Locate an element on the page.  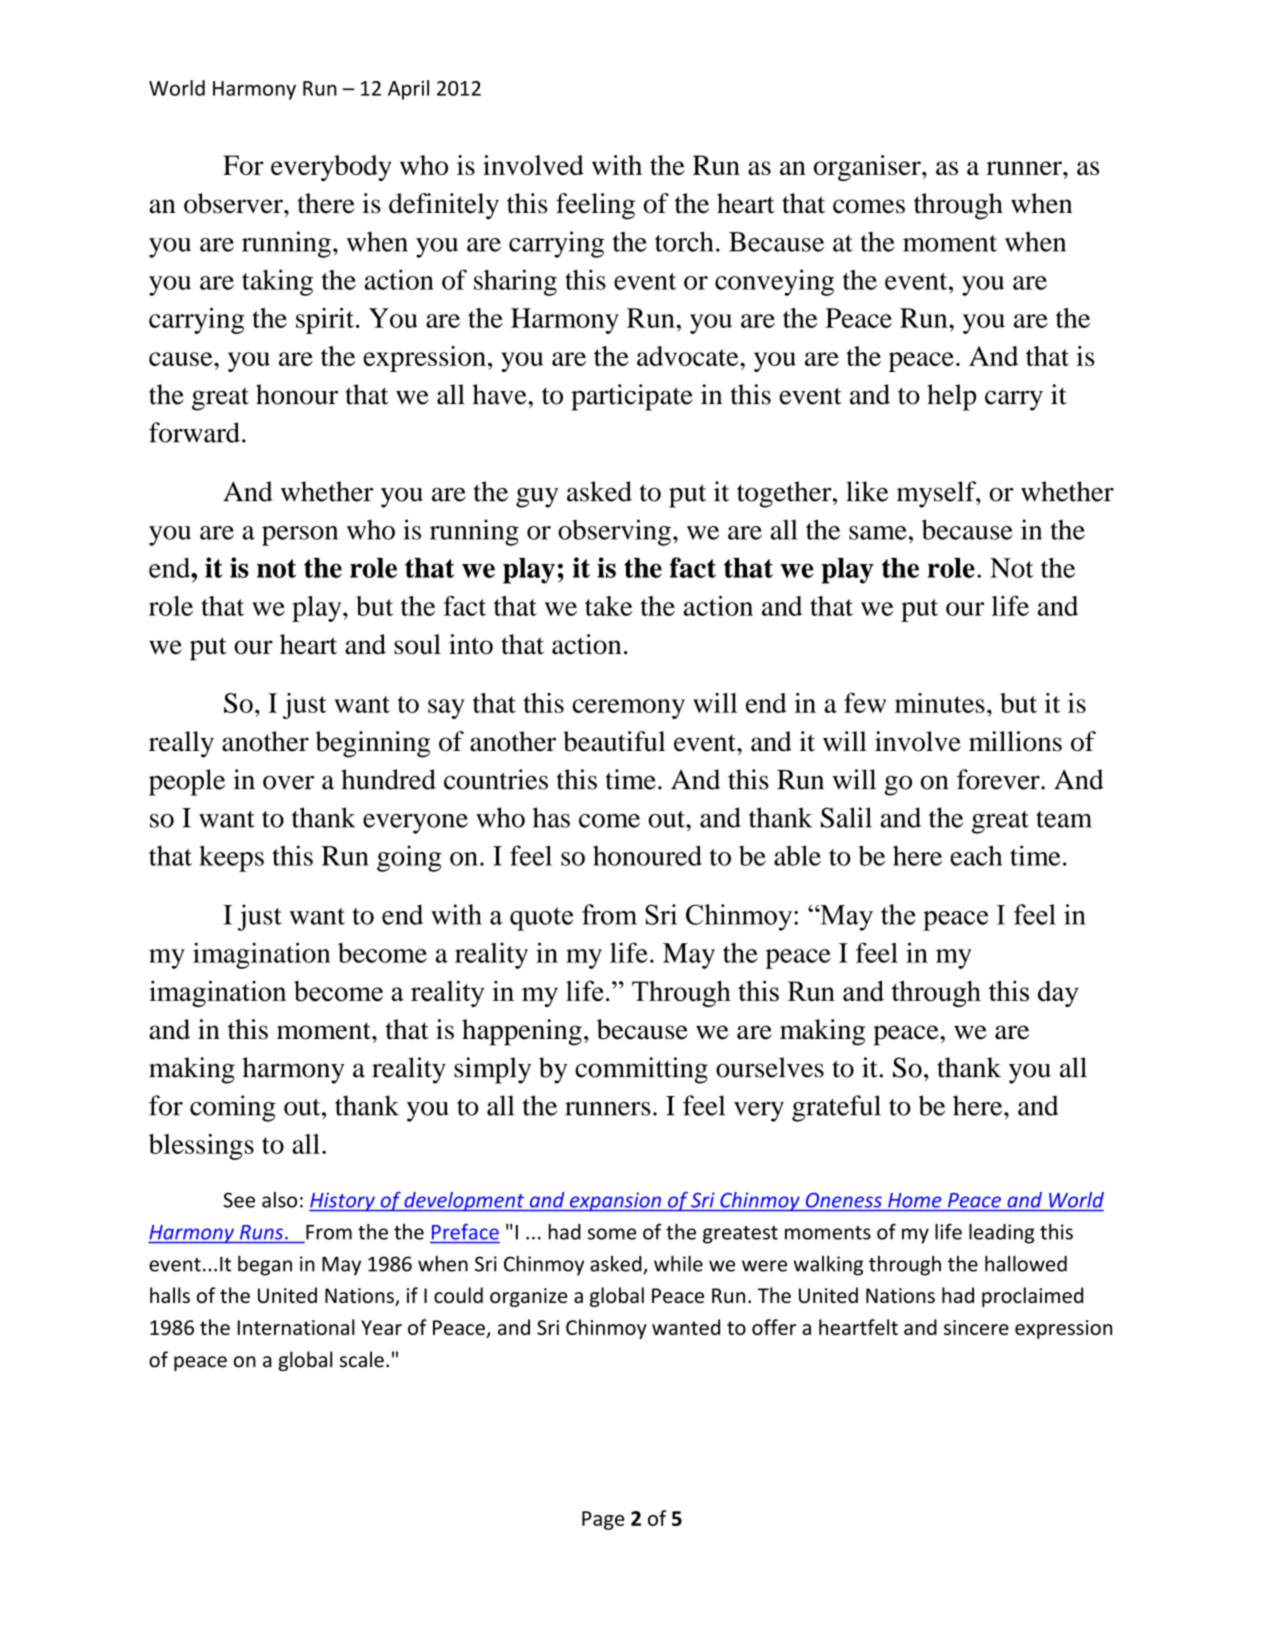
Home is located at coordinates (914, 1200).
